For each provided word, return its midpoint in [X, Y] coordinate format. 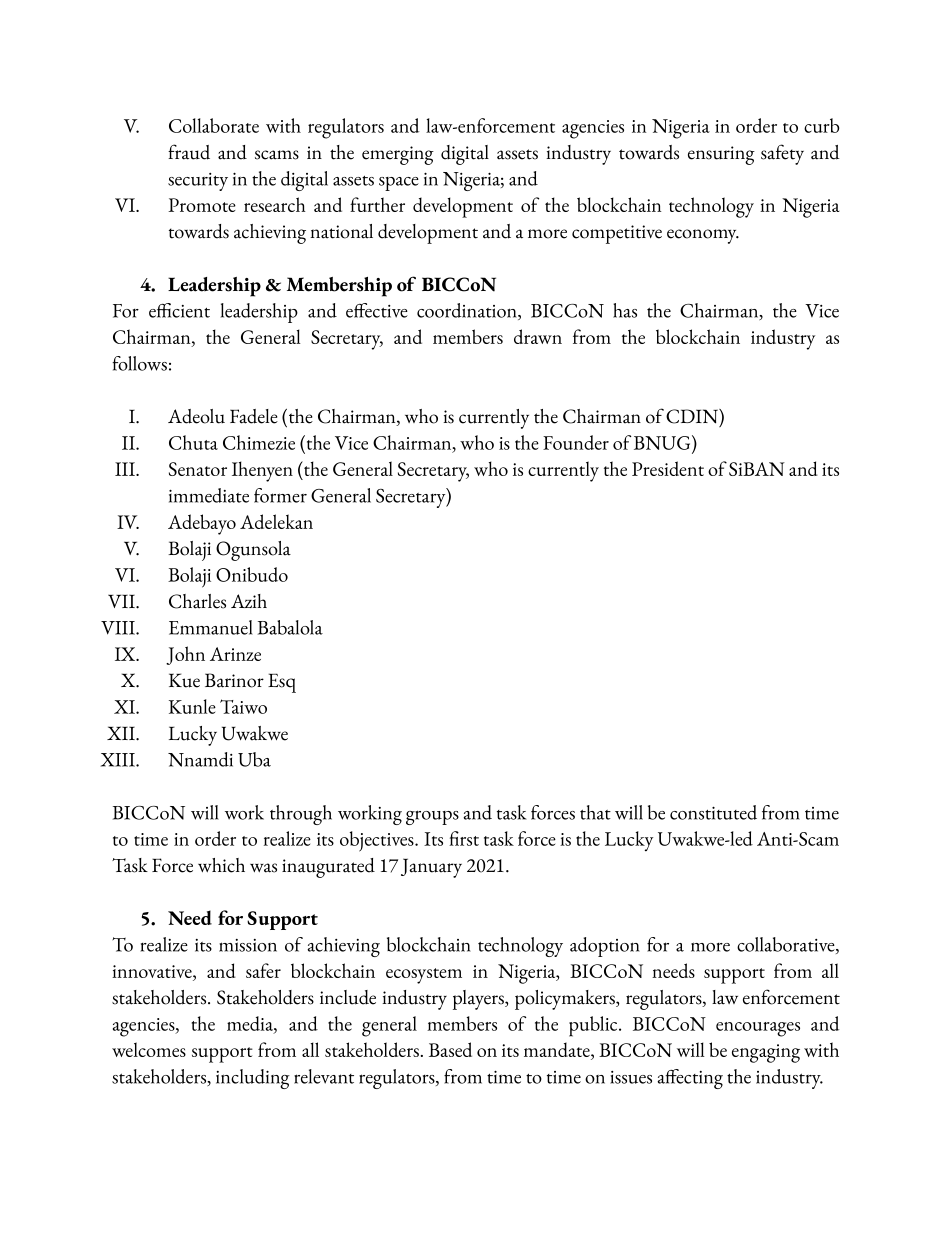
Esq [282, 683]
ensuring [721, 155]
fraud [189, 152]
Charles [197, 601]
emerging [398, 155]
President [668, 468]
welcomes [149, 1049]
